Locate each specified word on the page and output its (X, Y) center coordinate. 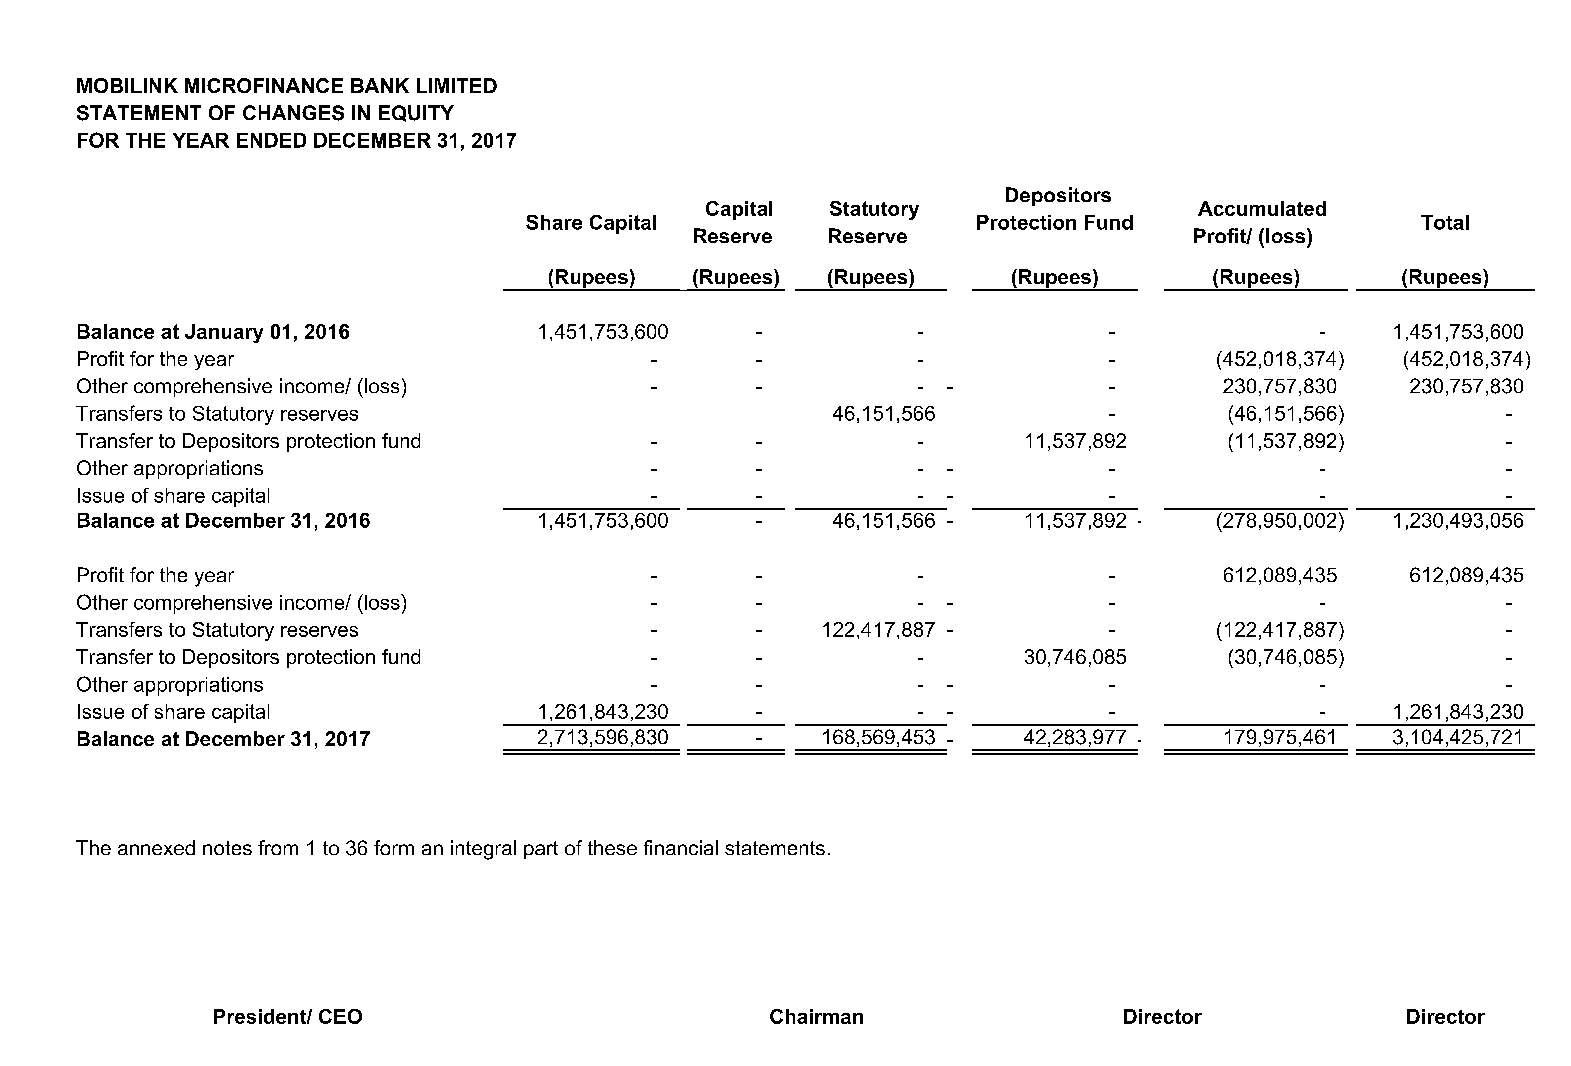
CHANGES (293, 113)
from (278, 847)
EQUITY (416, 113)
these (612, 847)
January (224, 333)
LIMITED (457, 85)
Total (1445, 222)
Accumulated (1262, 208)
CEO (340, 1016)
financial (681, 847)
